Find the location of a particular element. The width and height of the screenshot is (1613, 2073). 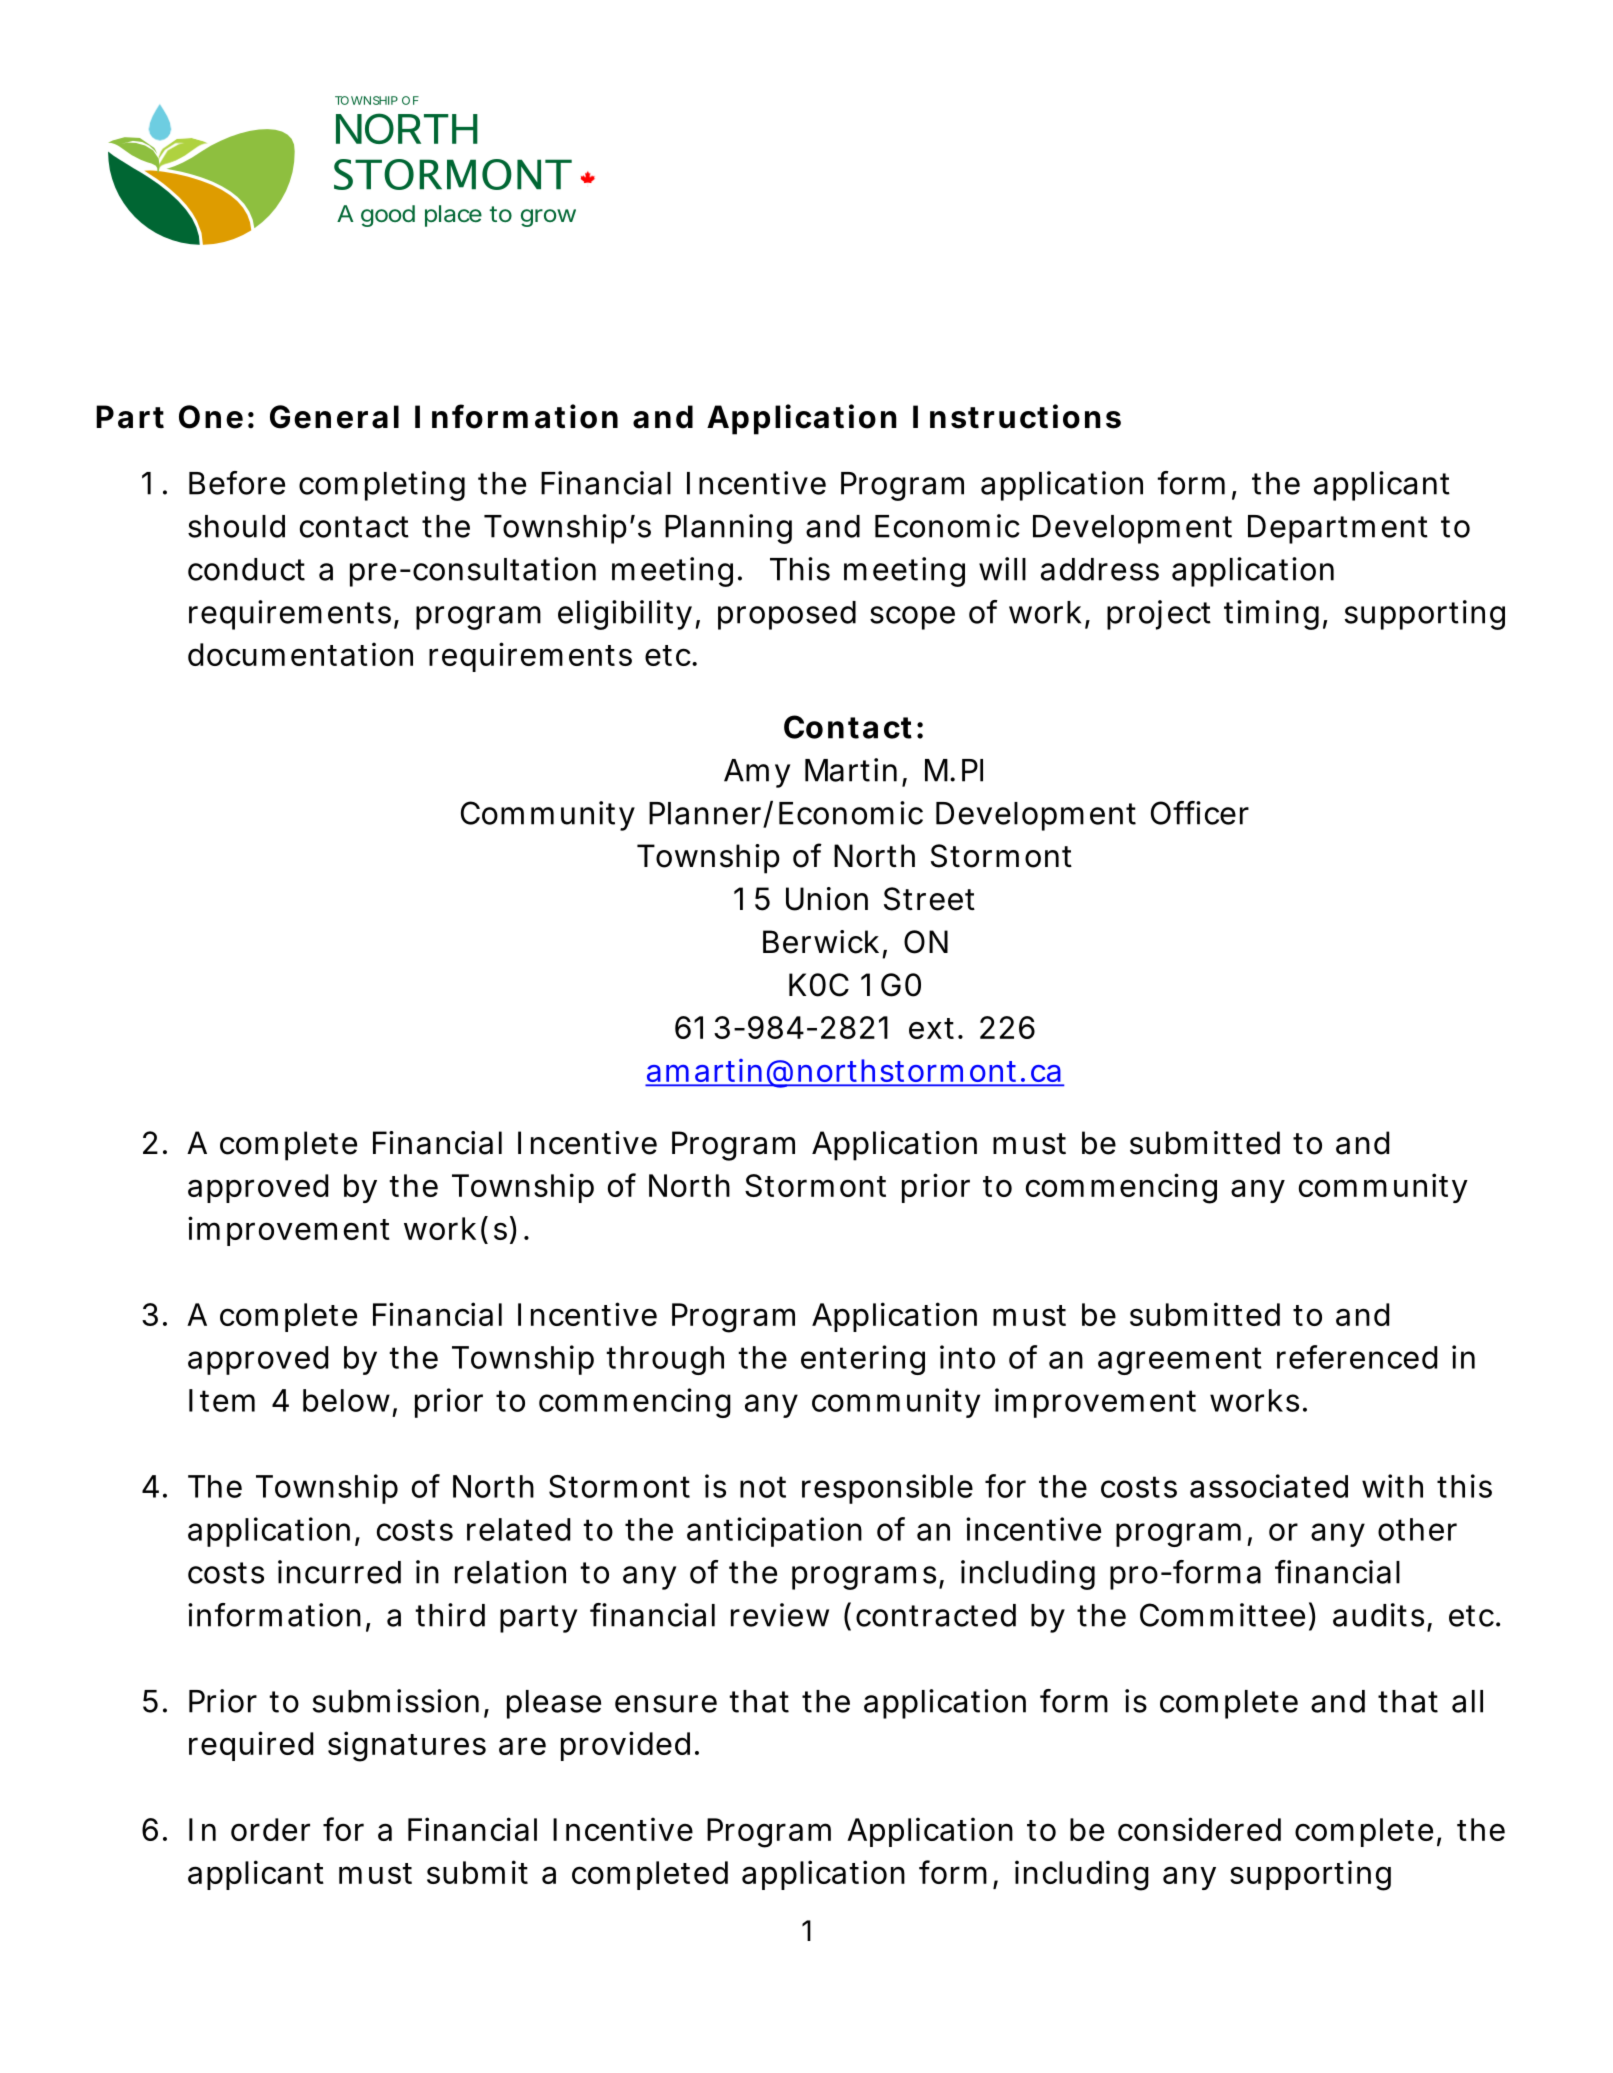

Item is located at coordinates (222, 1400).
